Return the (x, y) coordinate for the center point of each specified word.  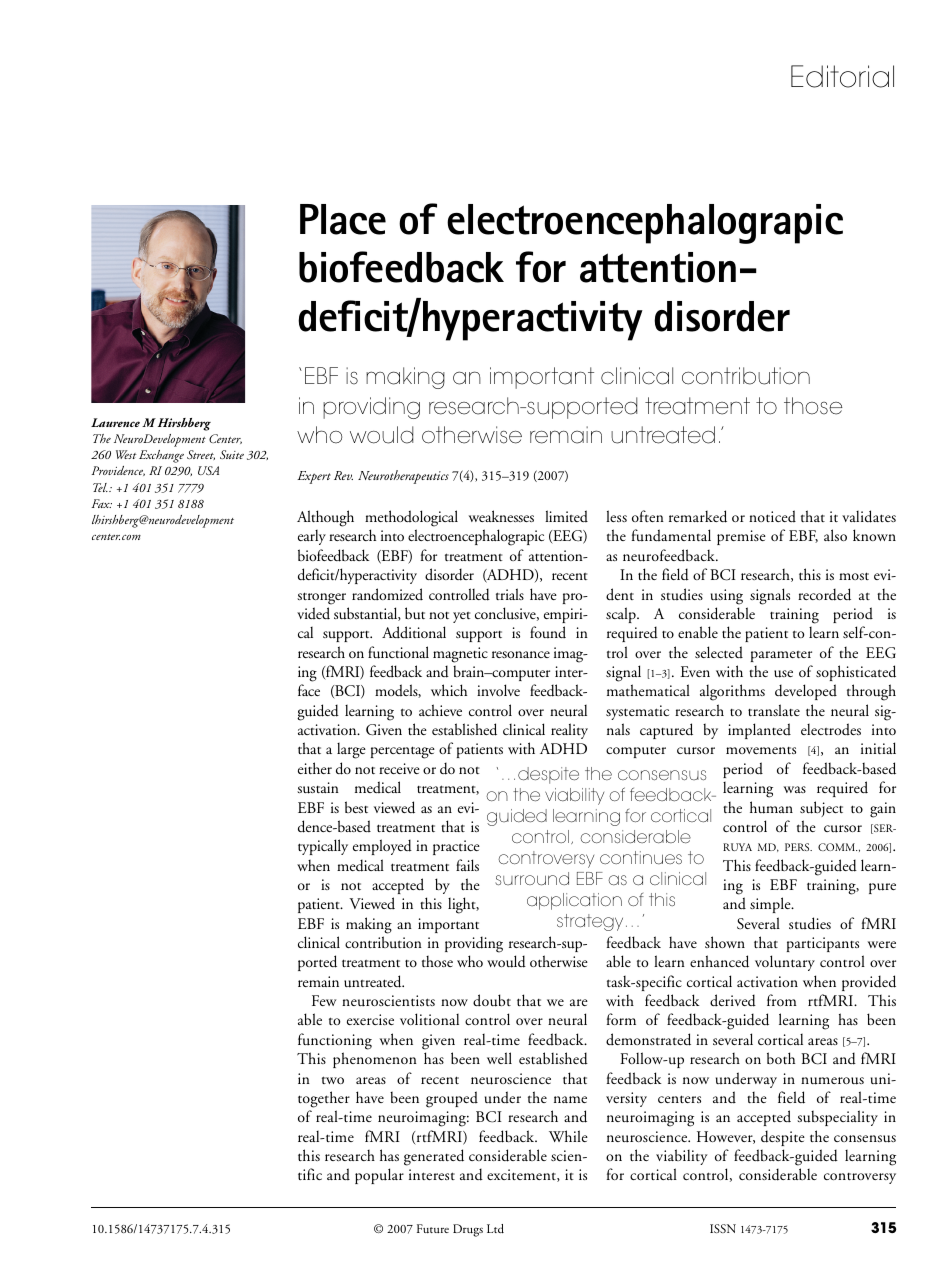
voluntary (785, 963)
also (835, 535)
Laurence (115, 422)
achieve (440, 710)
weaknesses (501, 516)
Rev (343, 475)
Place (343, 219)
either (315, 768)
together (324, 1099)
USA (208, 470)
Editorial (842, 76)
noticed (772, 516)
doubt (492, 1000)
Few (324, 1000)
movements (761, 750)
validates (869, 516)
